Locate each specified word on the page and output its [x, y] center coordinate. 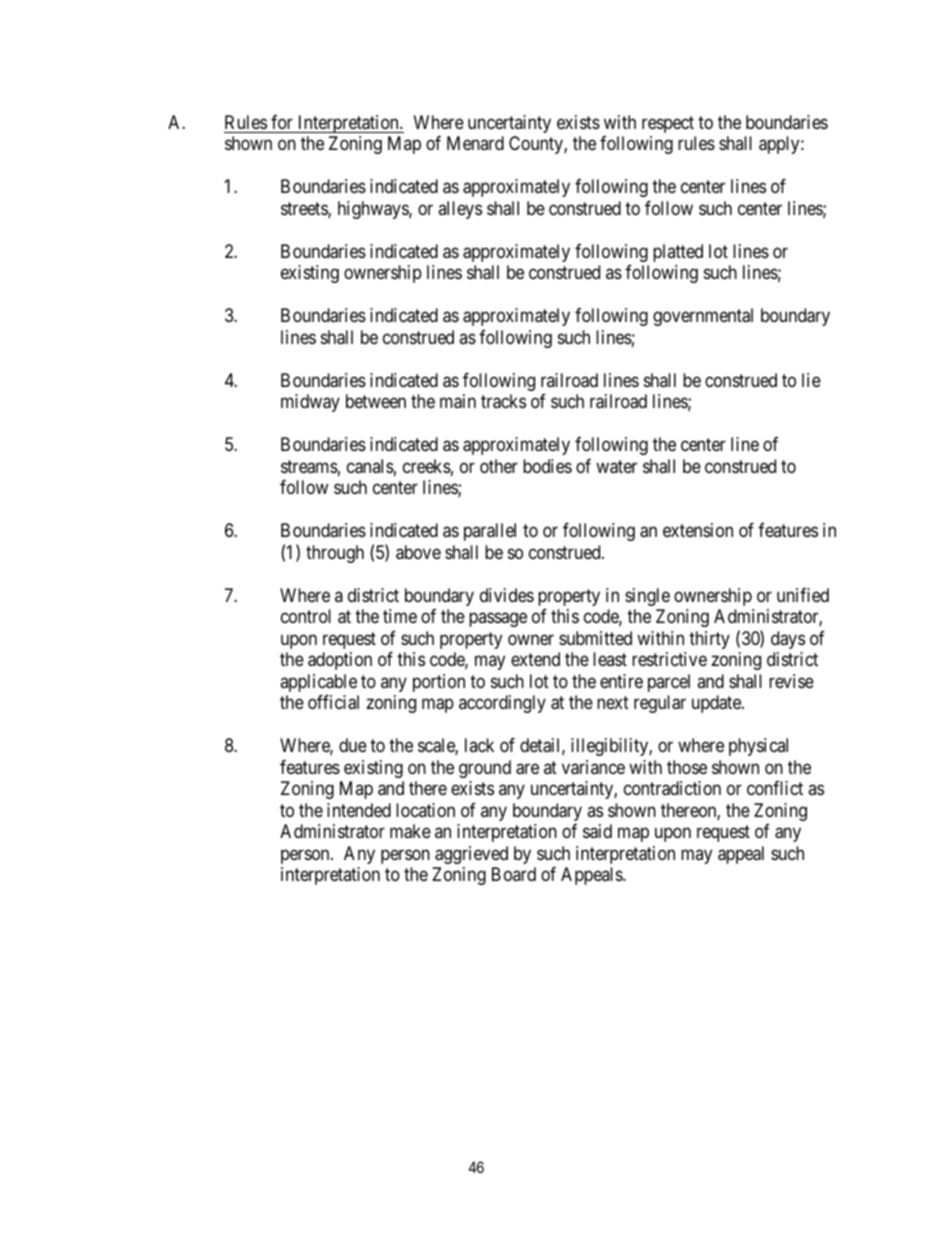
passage [498, 620]
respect [668, 124]
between [376, 401]
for [282, 122]
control [306, 616]
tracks [503, 401]
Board [514, 874]
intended [359, 810]
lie [811, 380]
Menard [475, 143]
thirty [709, 640]
